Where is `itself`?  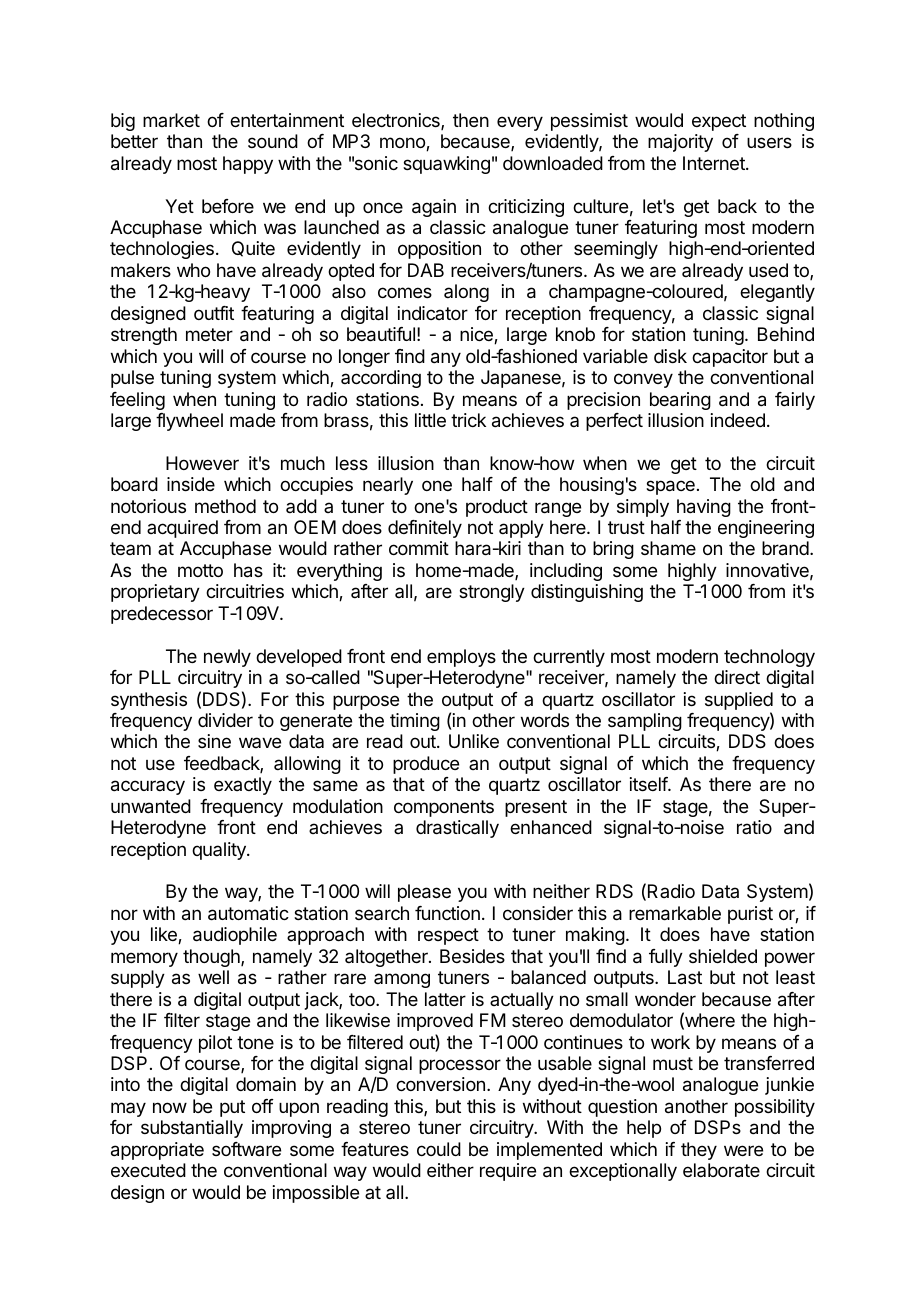
itself is located at coordinates (649, 784).
